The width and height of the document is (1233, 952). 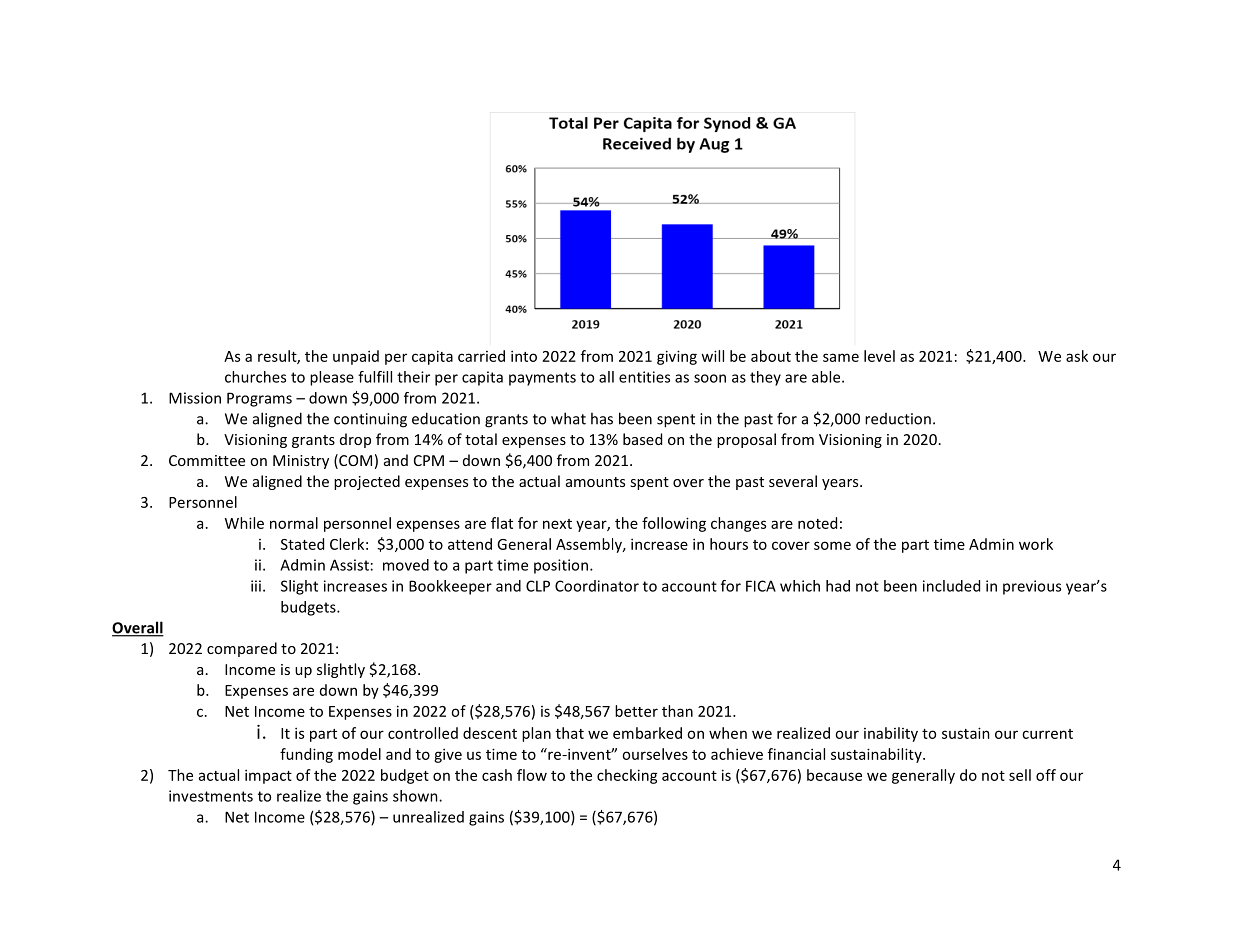 What do you see at coordinates (1020, 775) in the document?
I see `sell` at bounding box center [1020, 775].
